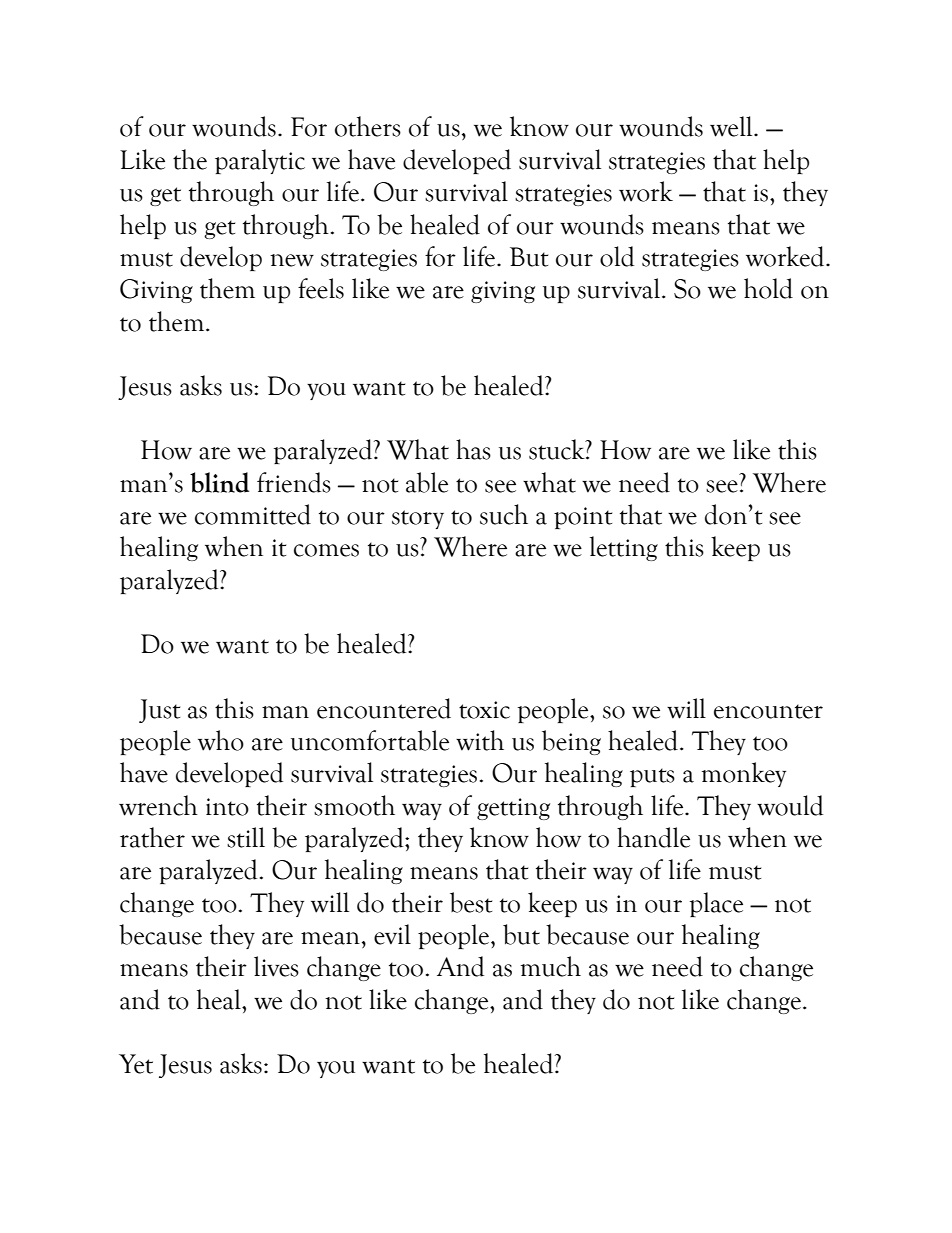 This screenshot has width=952, height=1233. I want to click on well, so click(732, 126).
